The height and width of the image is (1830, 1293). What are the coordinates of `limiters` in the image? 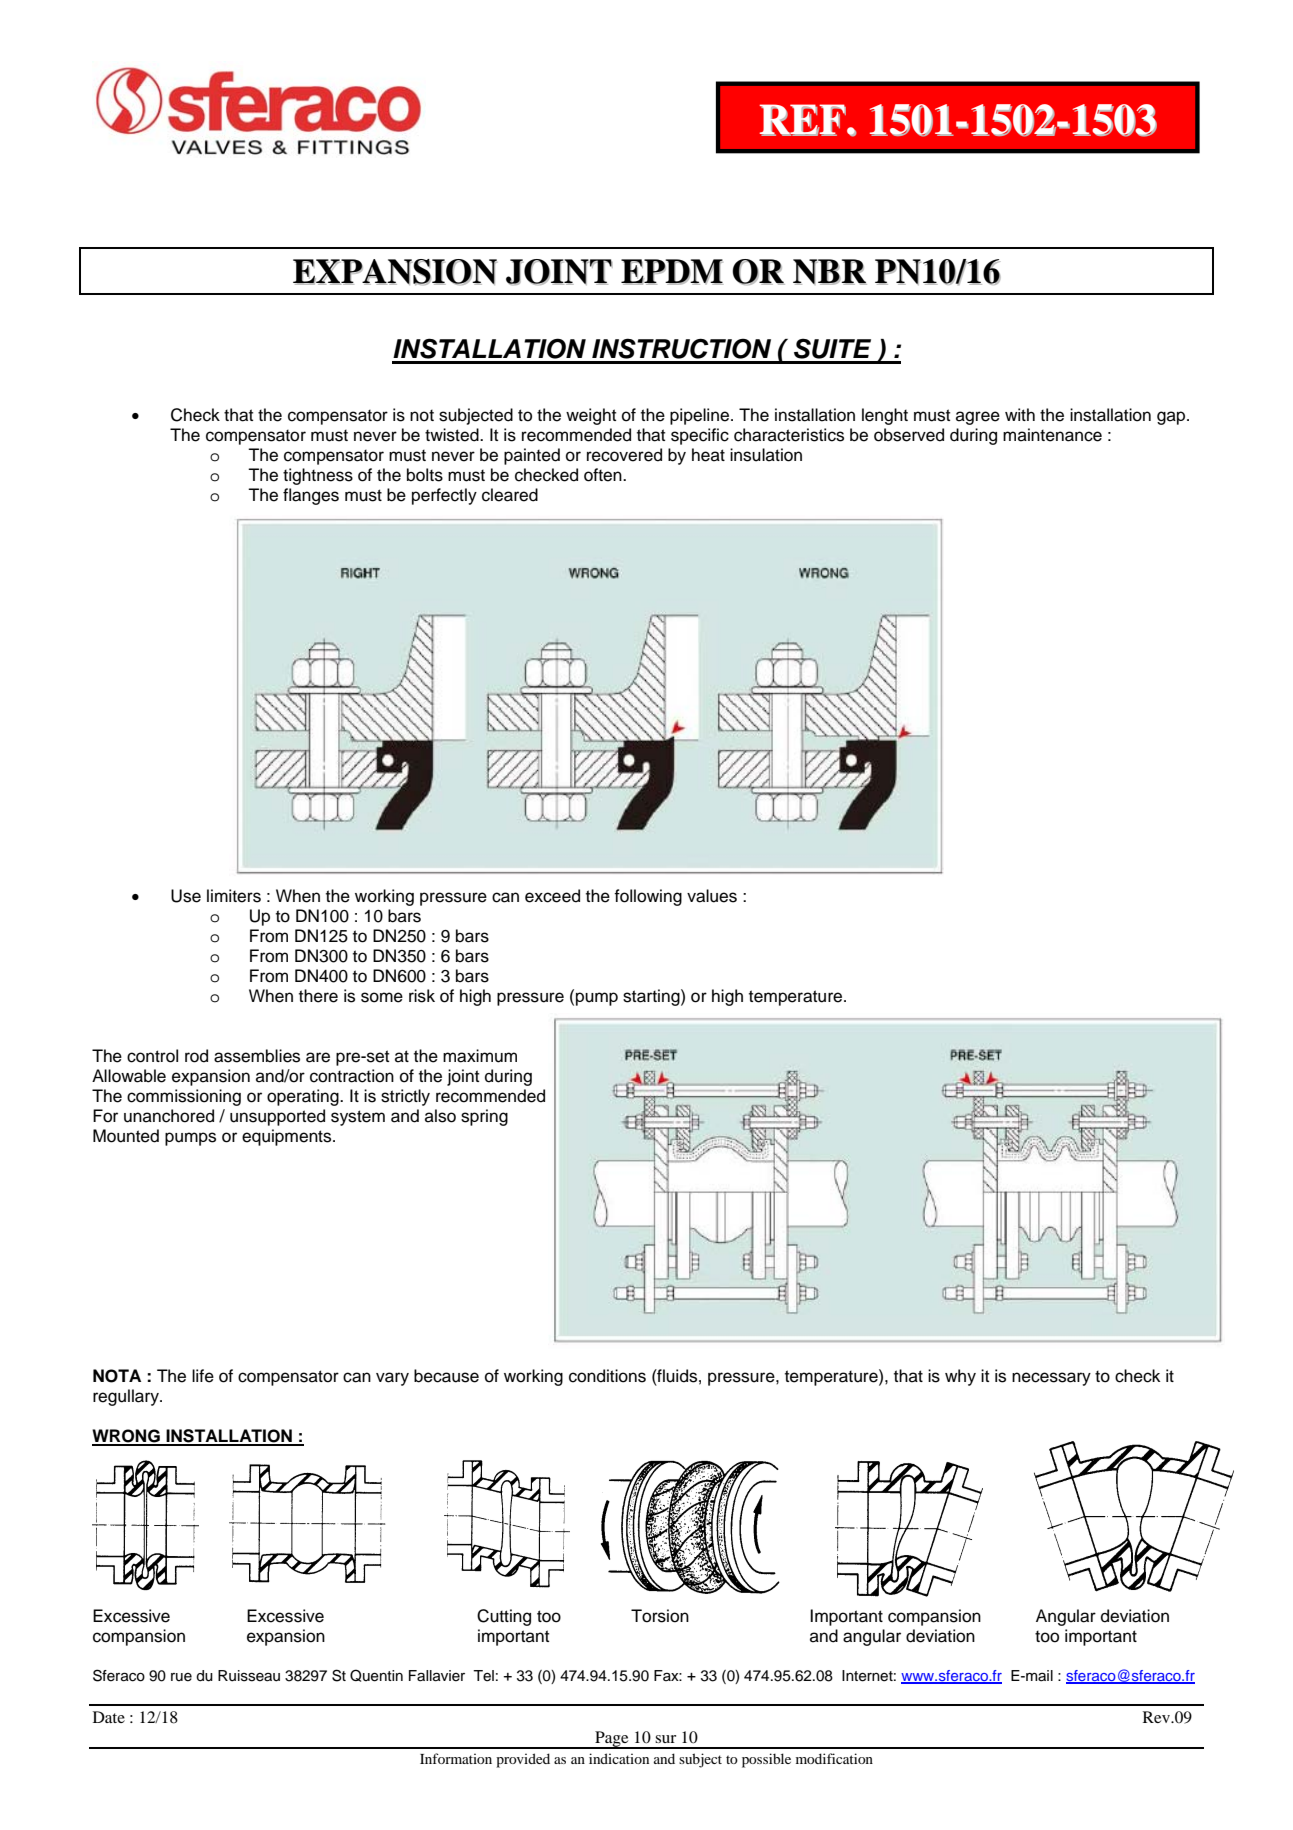 It's located at (234, 896).
